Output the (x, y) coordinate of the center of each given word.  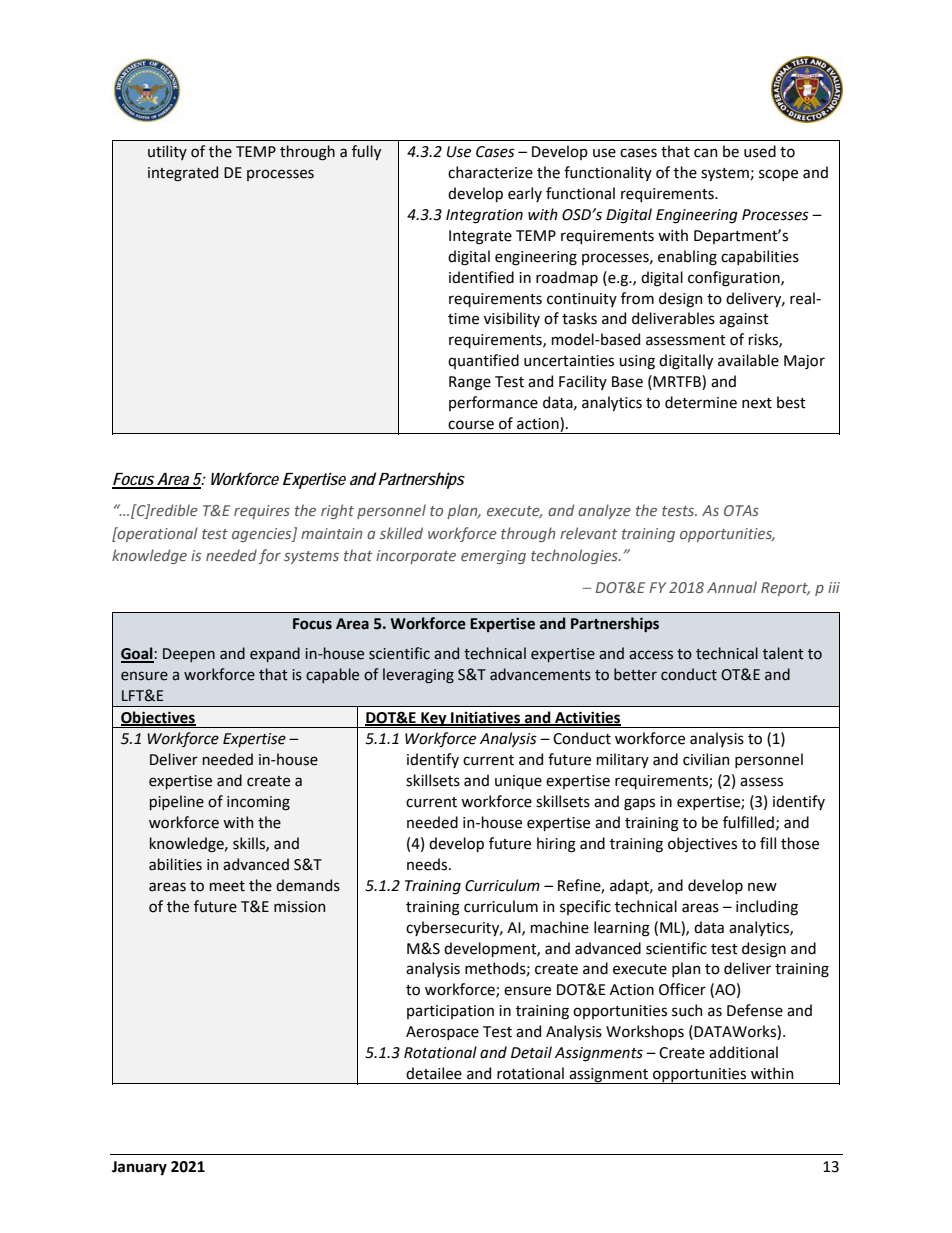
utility (167, 152)
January (139, 1168)
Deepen (189, 655)
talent (783, 653)
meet (227, 886)
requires (262, 512)
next (757, 403)
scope (778, 175)
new (762, 887)
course (471, 425)
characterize (490, 172)
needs (428, 864)
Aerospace (442, 1033)
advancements (540, 674)
